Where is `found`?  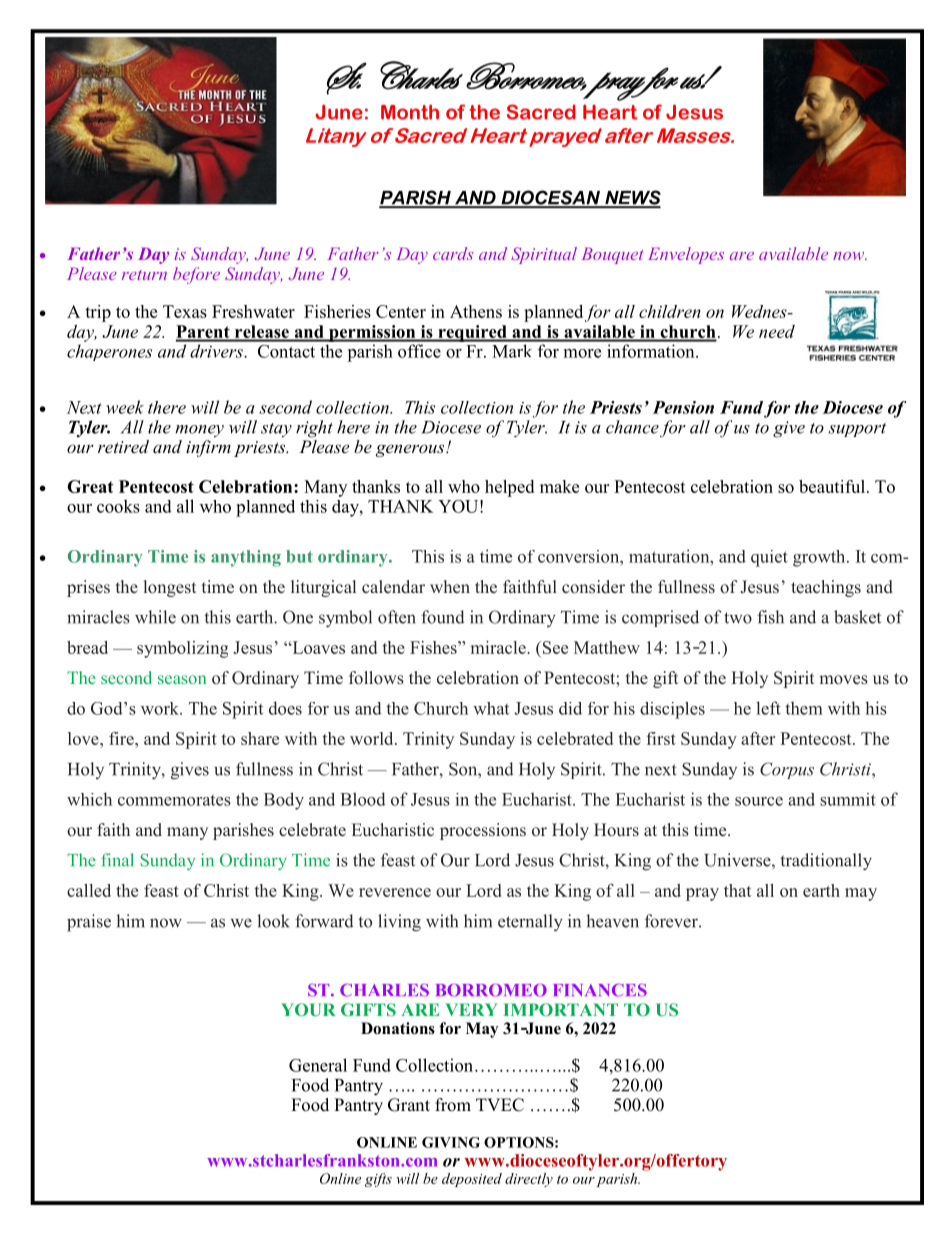 found is located at coordinates (443, 617).
